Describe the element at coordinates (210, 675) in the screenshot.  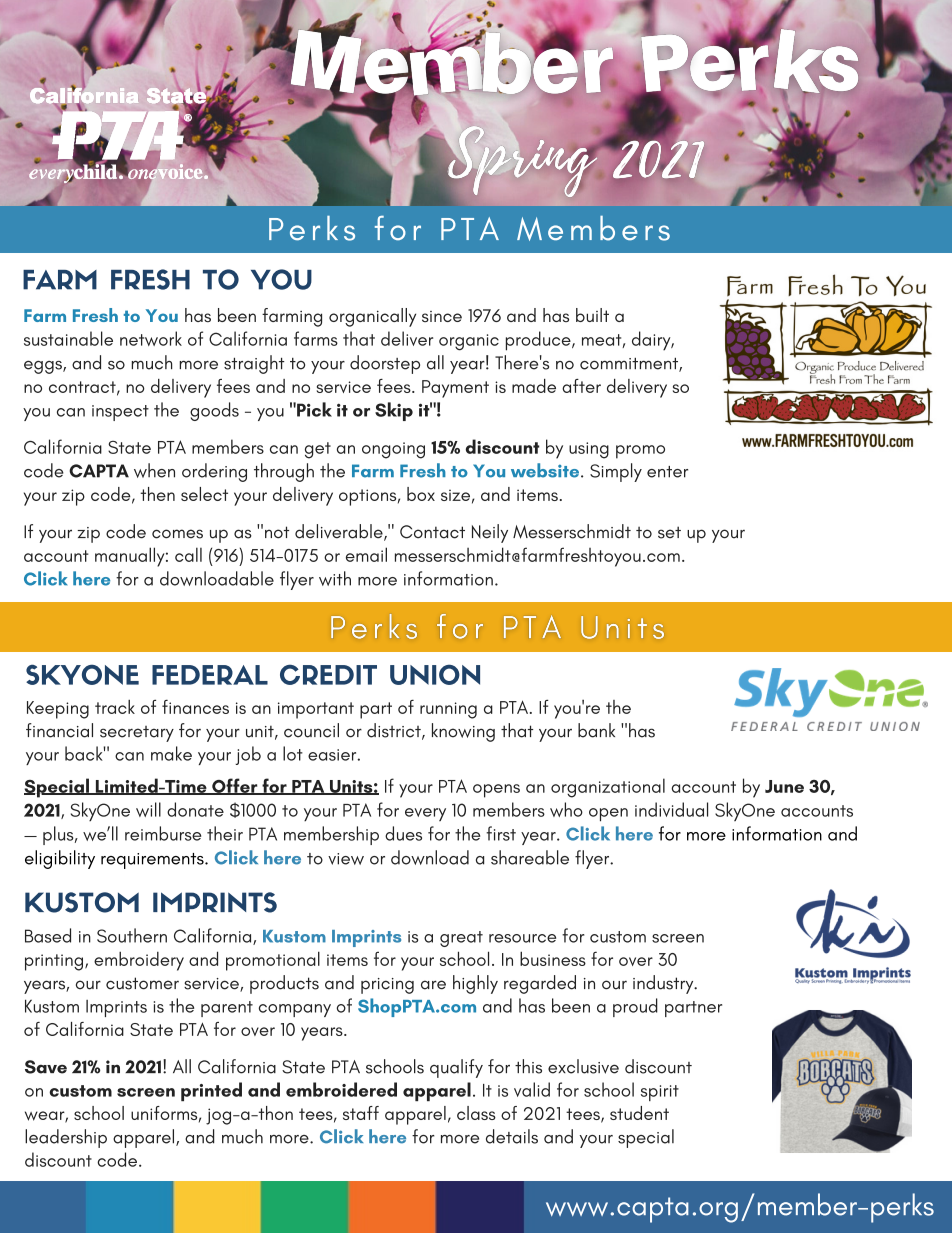
I see `FEDERAL` at that location.
